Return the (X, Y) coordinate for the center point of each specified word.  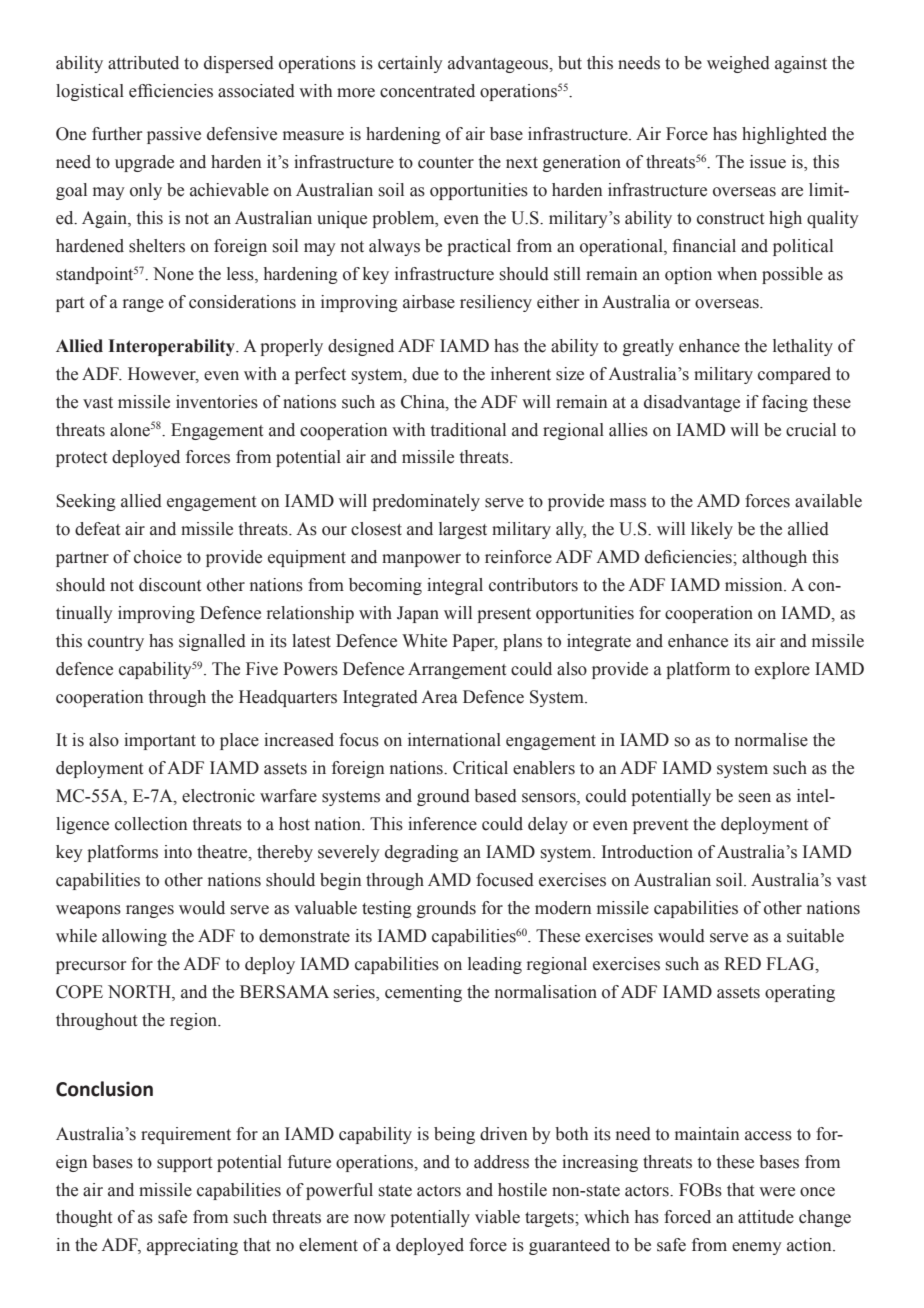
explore (782, 670)
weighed (738, 64)
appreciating (192, 1246)
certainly (410, 64)
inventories (217, 402)
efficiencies (171, 91)
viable (497, 1217)
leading (495, 965)
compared (794, 375)
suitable (815, 936)
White (424, 641)
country (116, 643)
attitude (766, 1217)
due (425, 374)
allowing (134, 937)
